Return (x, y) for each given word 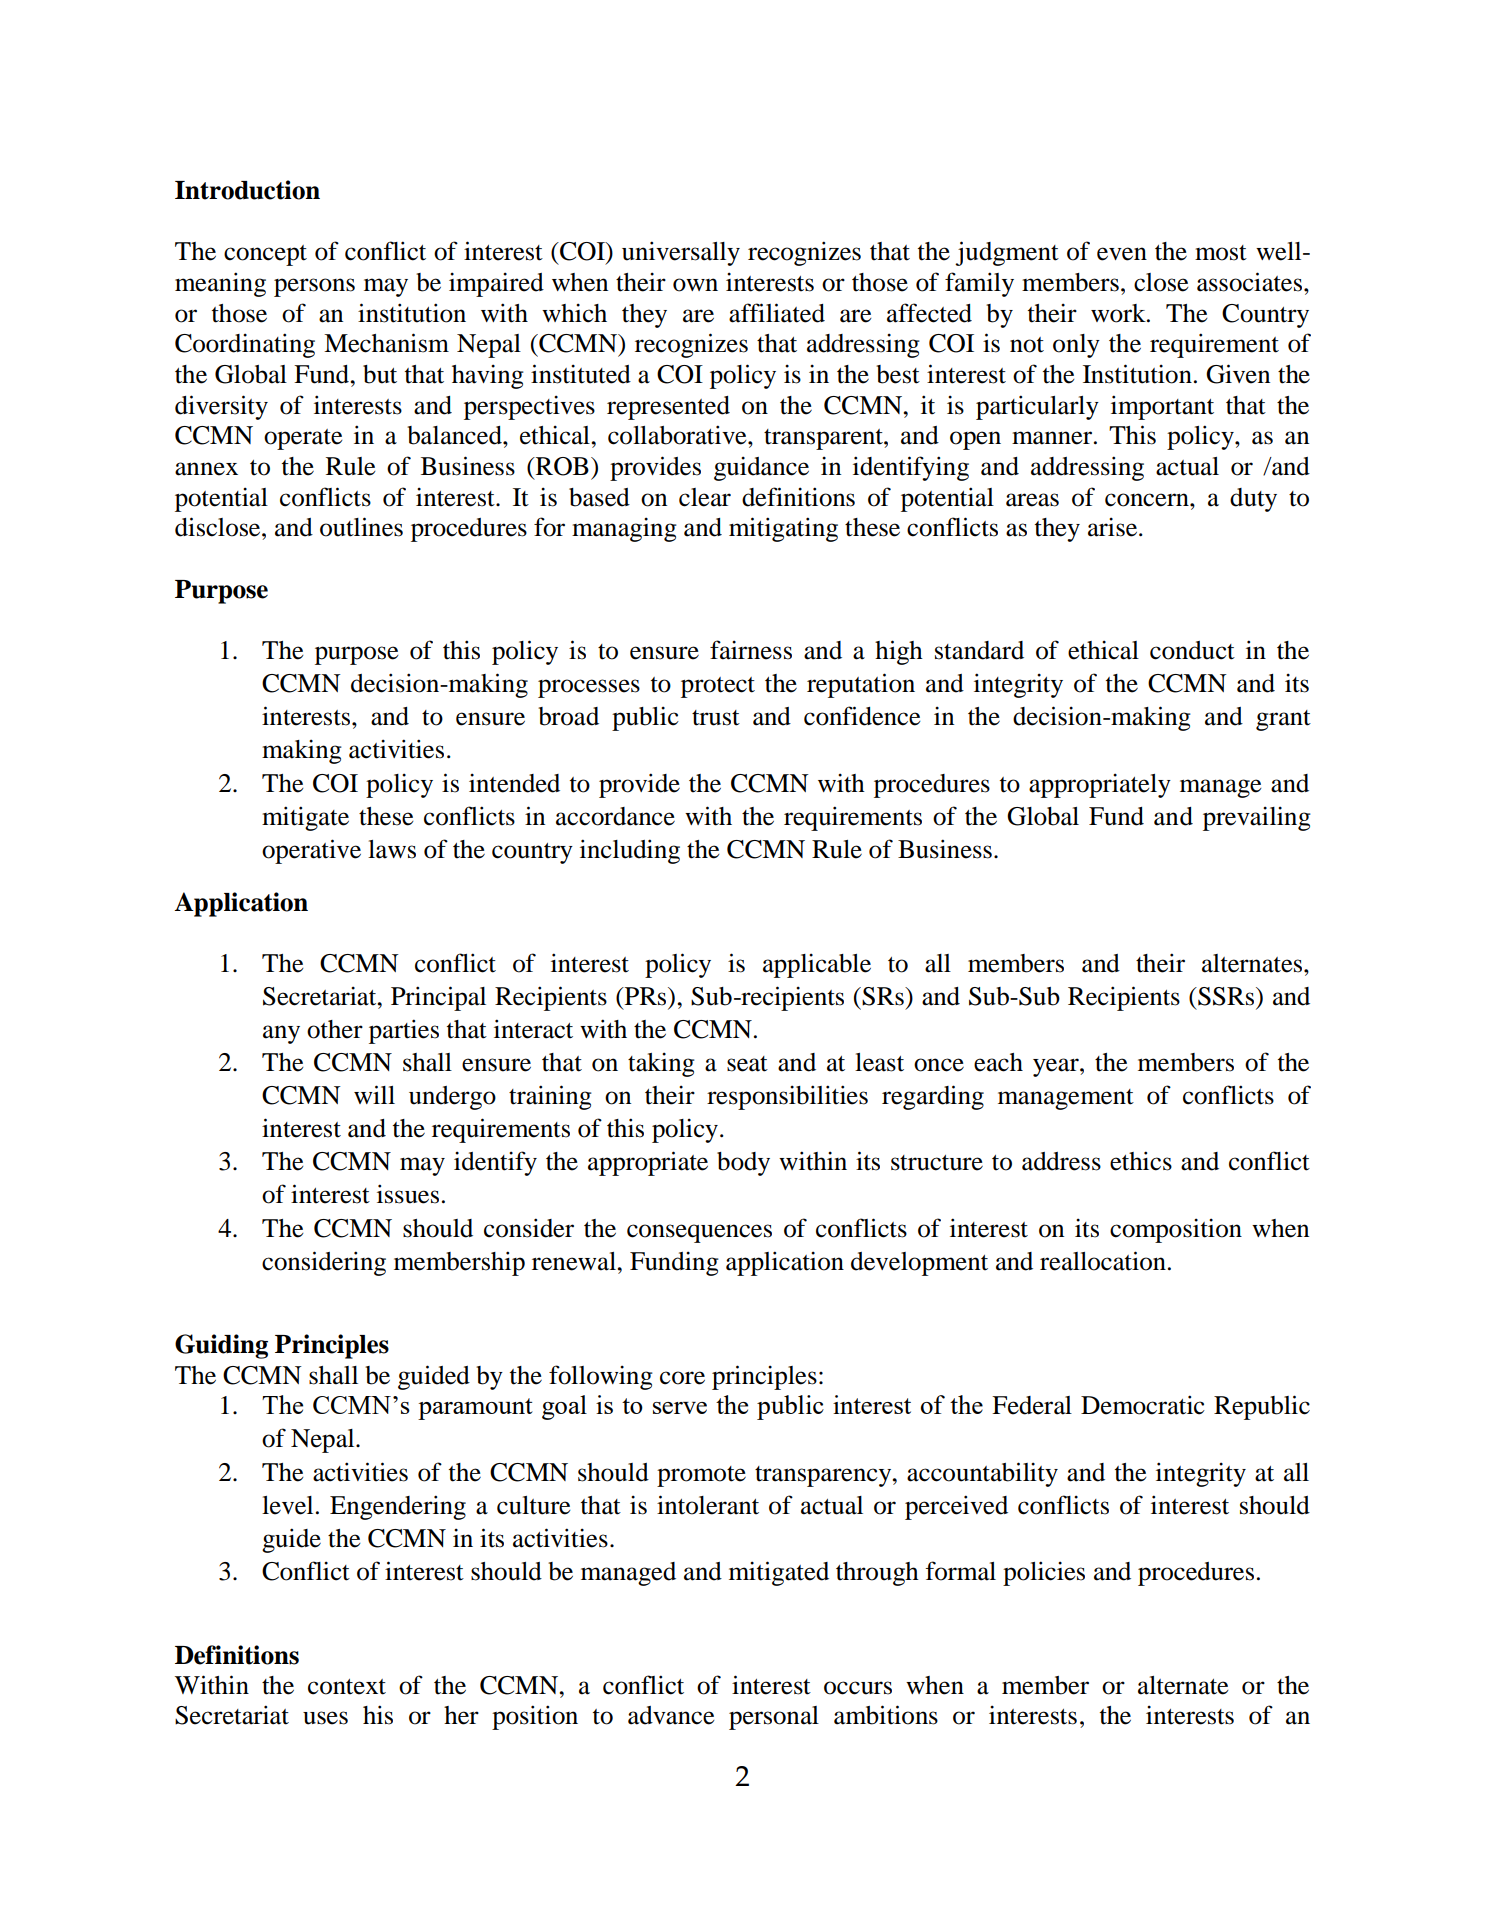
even (1122, 254)
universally (681, 253)
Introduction (247, 190)
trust (716, 718)
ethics (1141, 1161)
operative (311, 851)
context (347, 1687)
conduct (1192, 650)
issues (408, 1194)
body (743, 1164)
